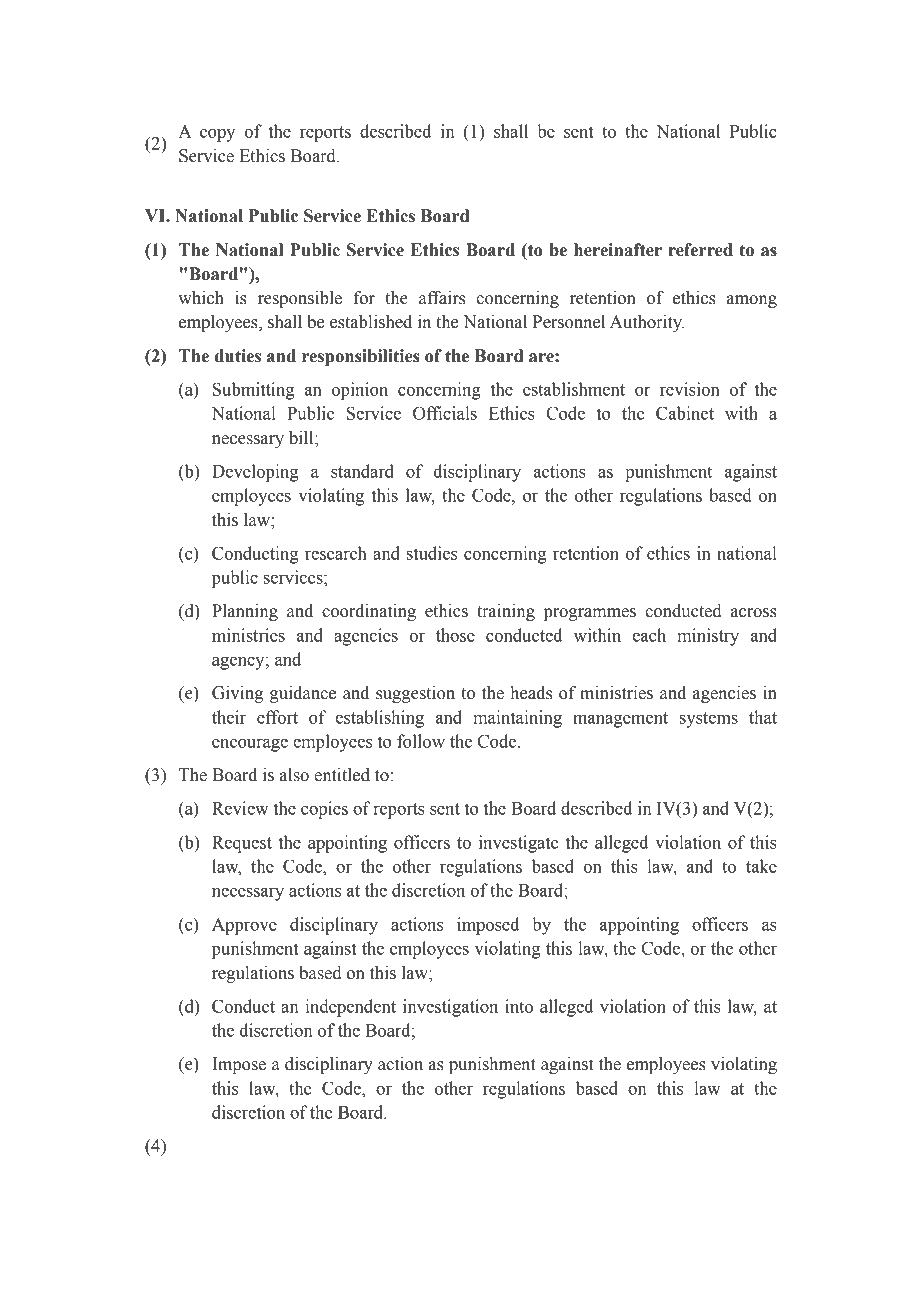 The width and height of the page is (924, 1308). I want to click on Planning, so click(245, 612).
